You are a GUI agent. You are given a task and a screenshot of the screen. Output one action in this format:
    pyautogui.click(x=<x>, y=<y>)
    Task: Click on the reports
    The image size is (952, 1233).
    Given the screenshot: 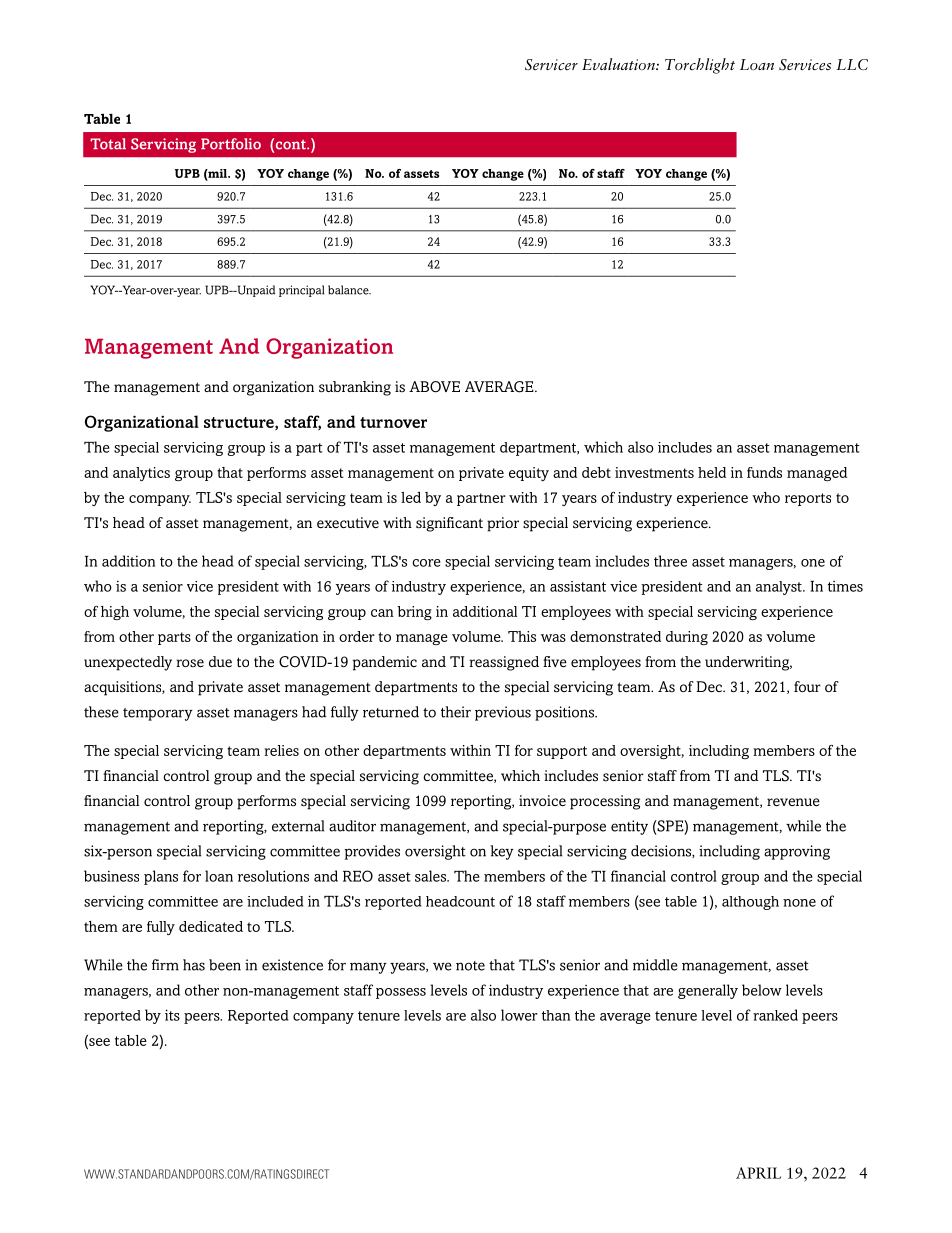 What is the action you would take?
    pyautogui.click(x=808, y=499)
